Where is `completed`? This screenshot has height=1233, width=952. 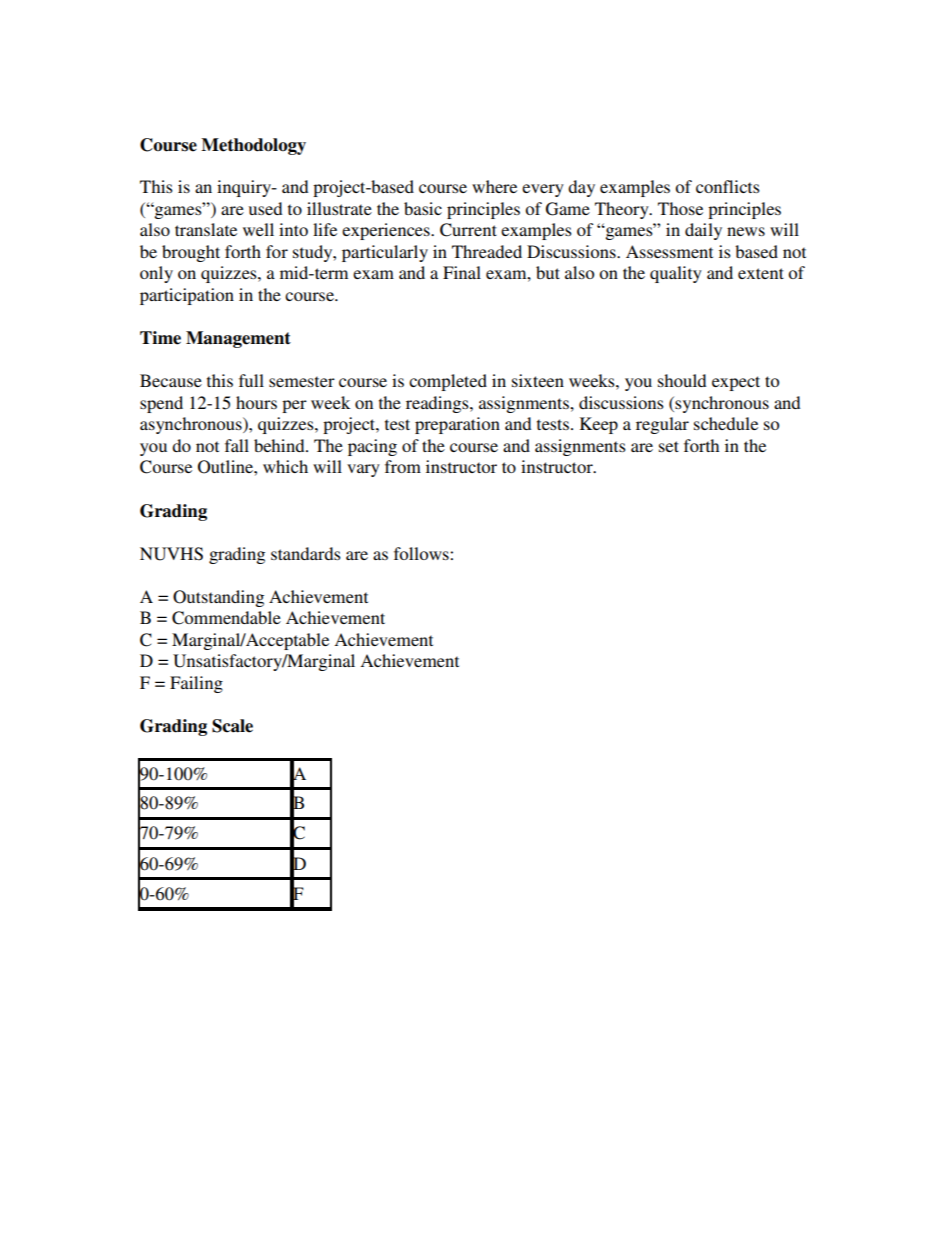
completed is located at coordinates (448, 382).
